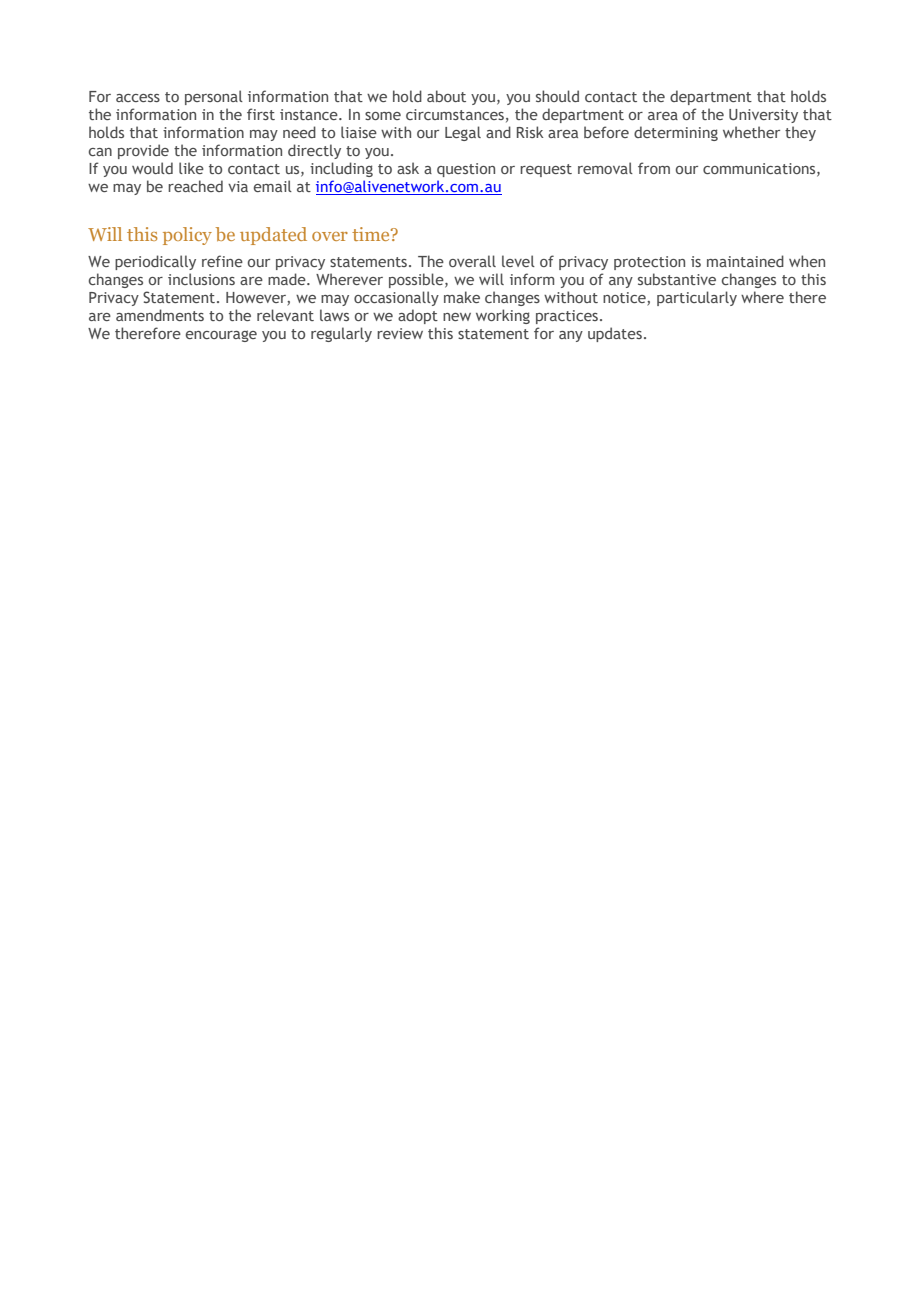  What do you see at coordinates (214, 97) in the document?
I see `personal` at bounding box center [214, 97].
